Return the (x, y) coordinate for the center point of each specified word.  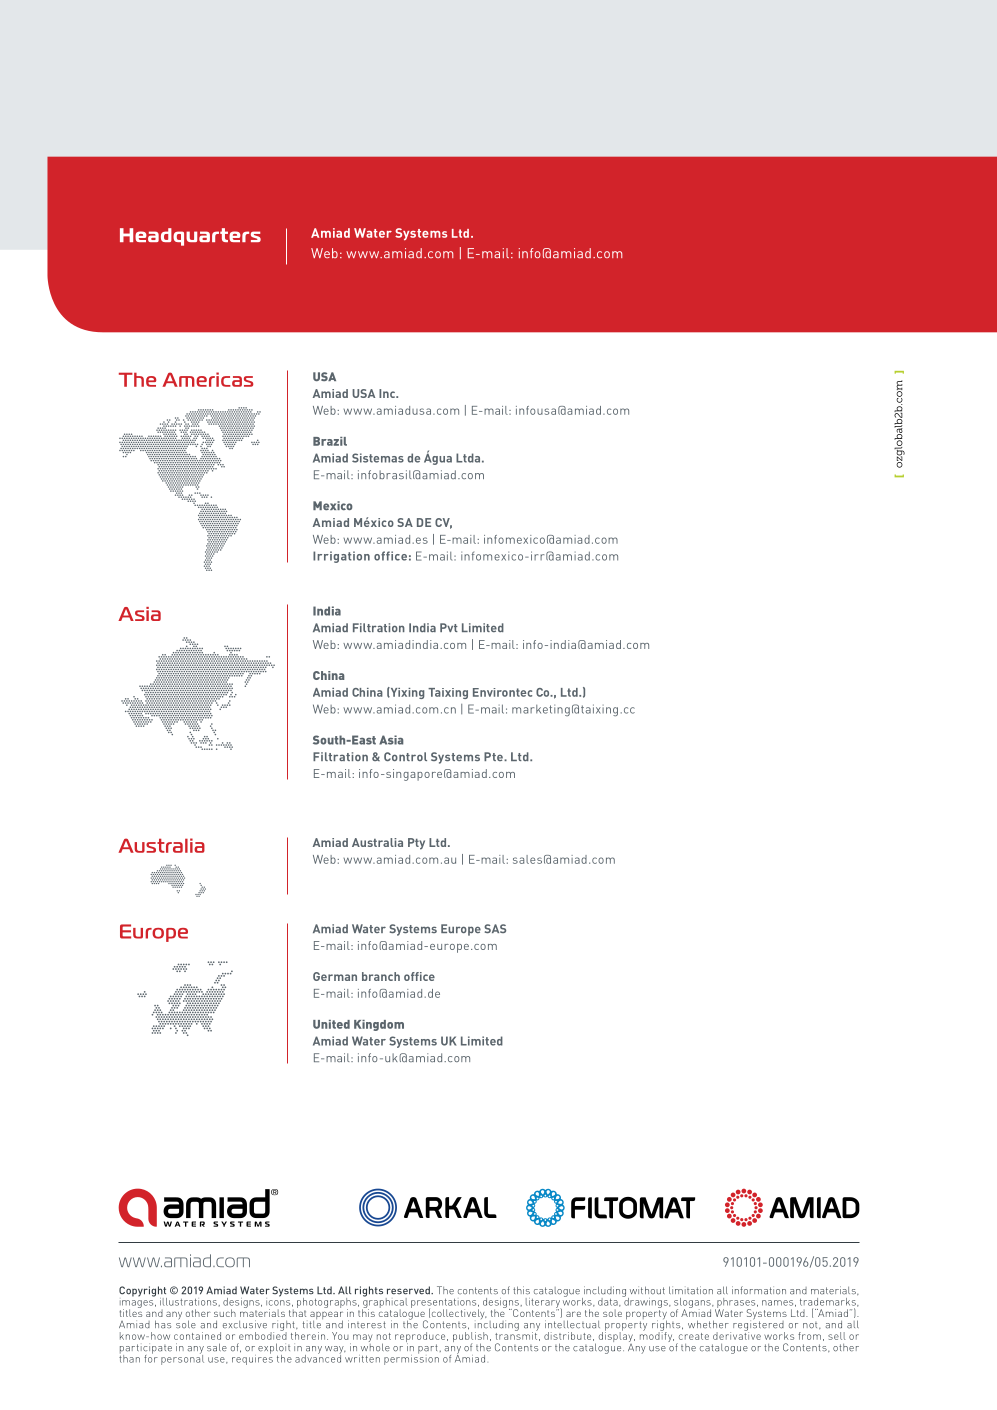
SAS (495, 928)
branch (381, 976)
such (225, 1313)
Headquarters (190, 237)
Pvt (449, 627)
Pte (494, 756)
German (335, 976)
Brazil (330, 441)
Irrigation (341, 557)
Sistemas (378, 458)
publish (470, 1338)
